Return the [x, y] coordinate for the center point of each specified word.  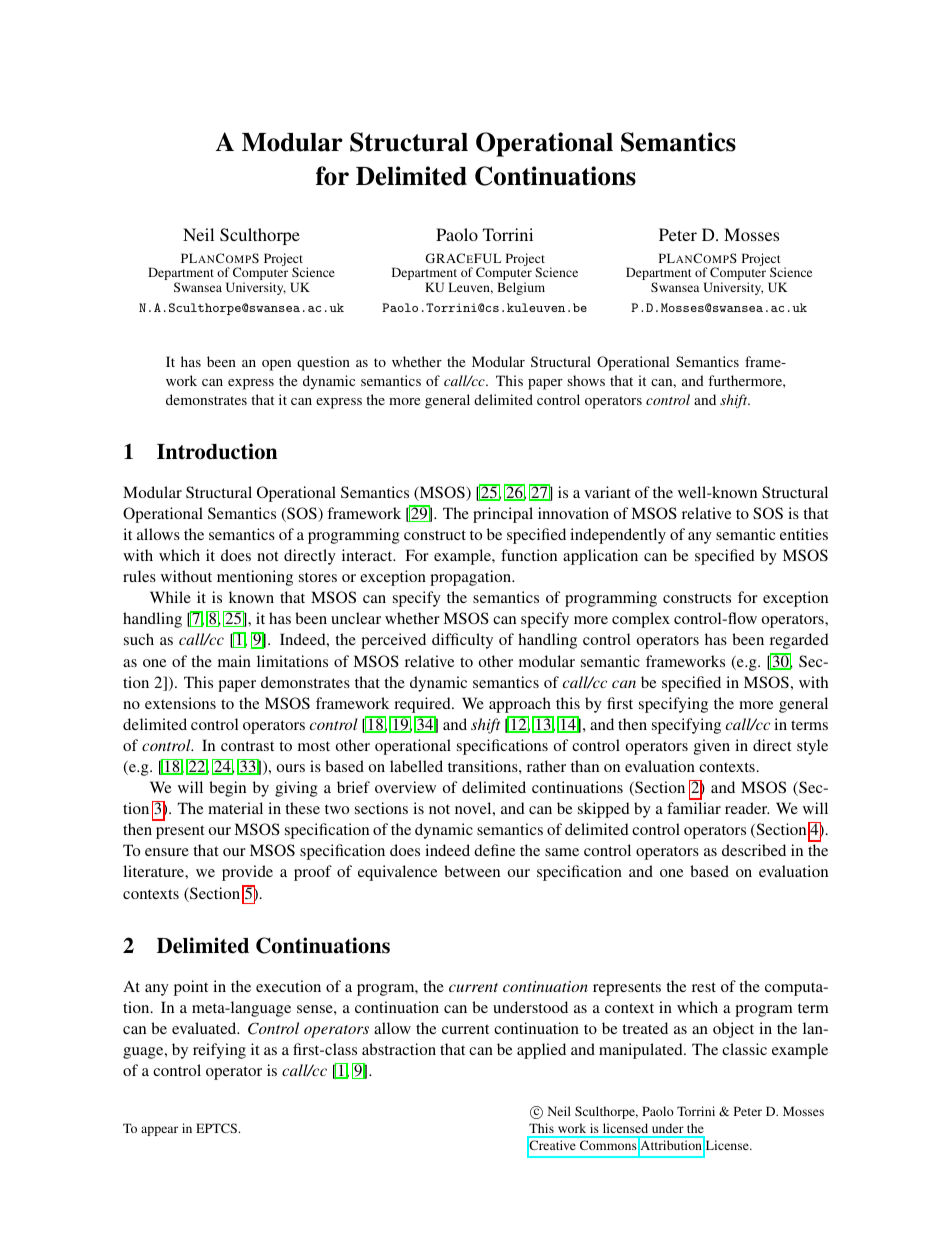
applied [541, 1051]
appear [159, 1131]
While [170, 597]
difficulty [462, 641]
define [494, 850]
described [754, 850]
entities [804, 534]
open [276, 365]
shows [586, 380]
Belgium [521, 288]
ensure [167, 852]
